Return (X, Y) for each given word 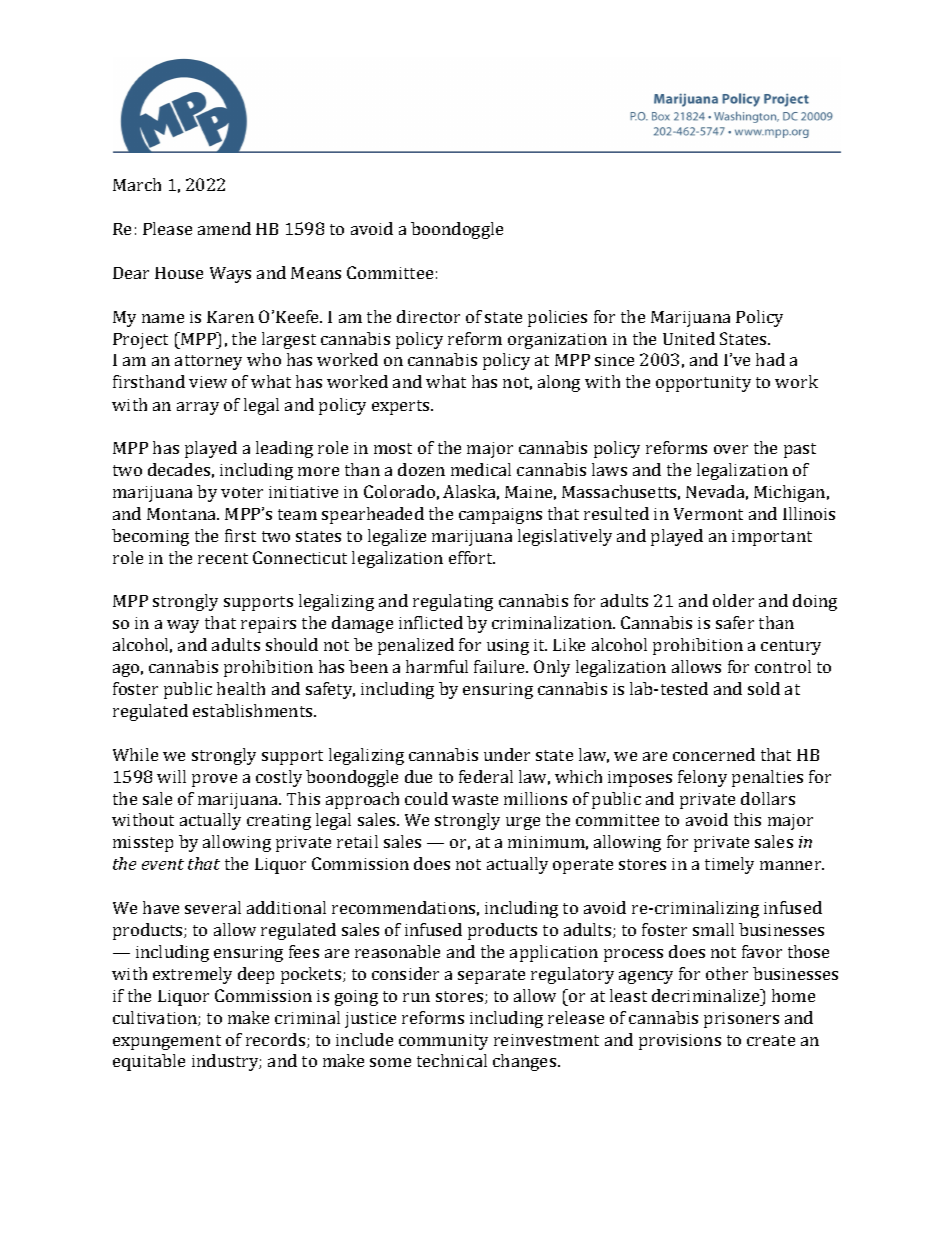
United (689, 338)
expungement (167, 1042)
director (428, 316)
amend (224, 228)
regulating (453, 602)
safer (735, 622)
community (443, 1042)
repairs (268, 625)
